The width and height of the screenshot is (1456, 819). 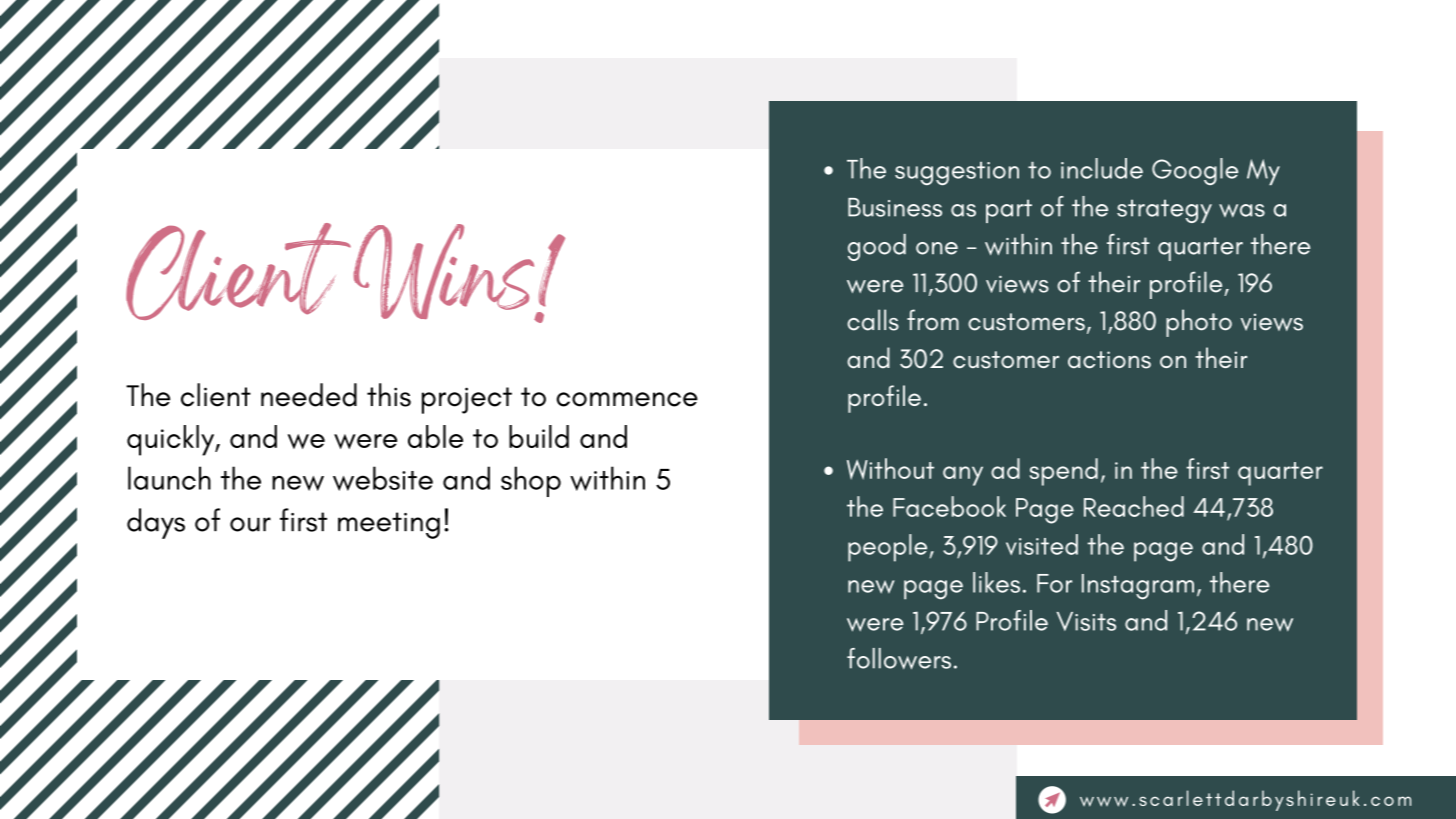 What do you see at coordinates (1102, 168) in the screenshot?
I see `include` at bounding box center [1102, 168].
